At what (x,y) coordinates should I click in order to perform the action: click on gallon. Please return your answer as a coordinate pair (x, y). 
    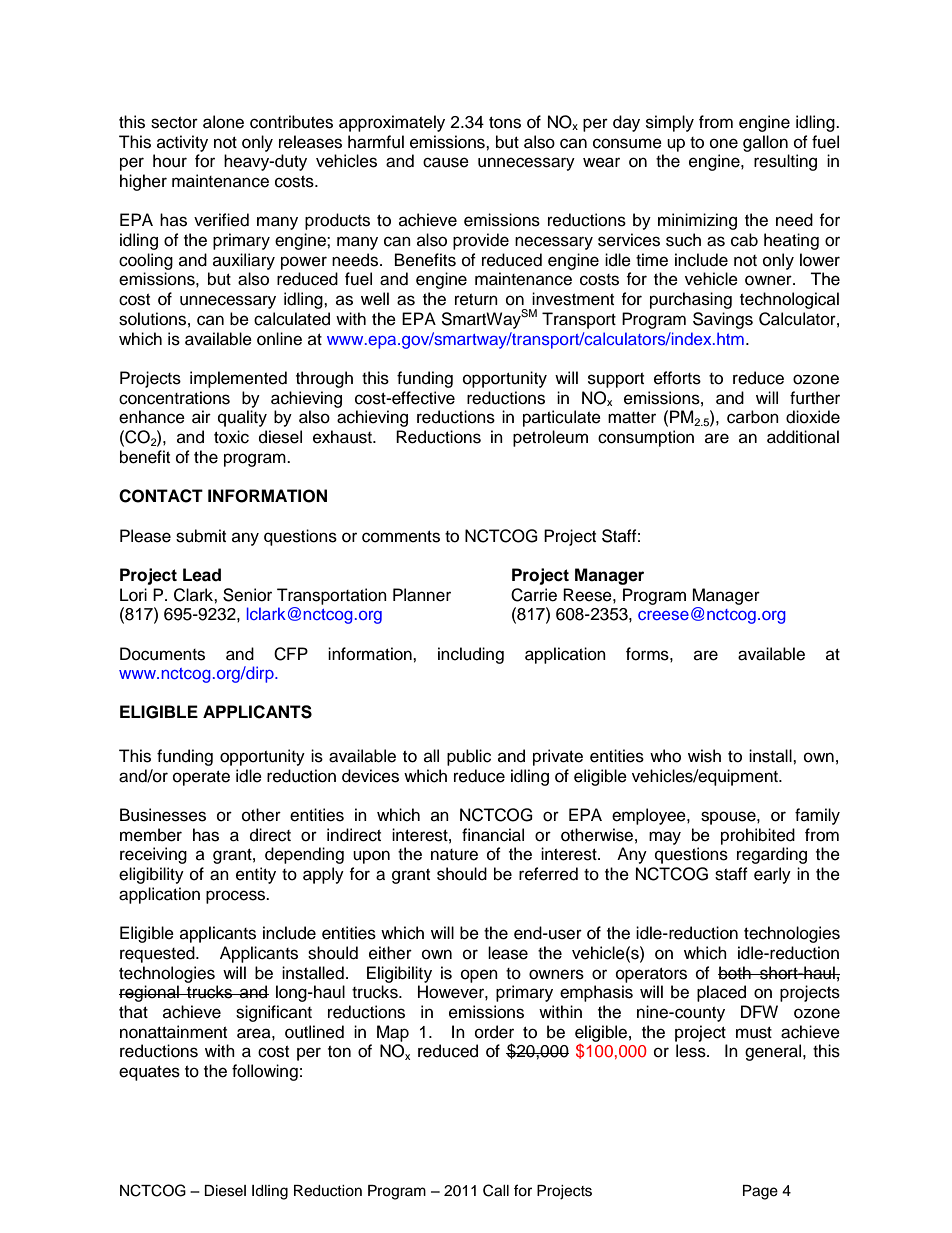
    Looking at the image, I should click on (765, 143).
